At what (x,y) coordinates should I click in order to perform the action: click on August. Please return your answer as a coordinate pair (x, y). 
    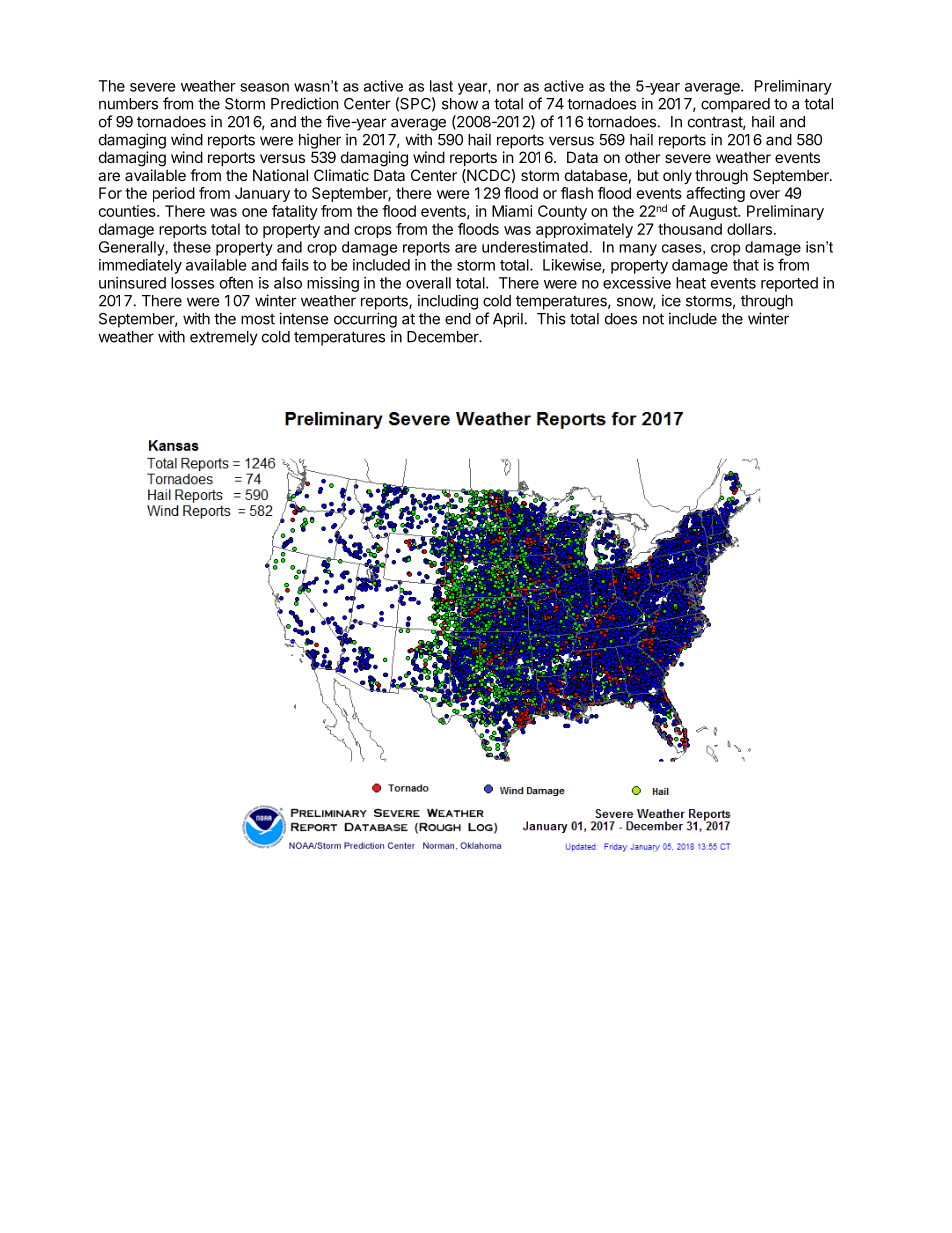
    Looking at the image, I should click on (714, 212).
